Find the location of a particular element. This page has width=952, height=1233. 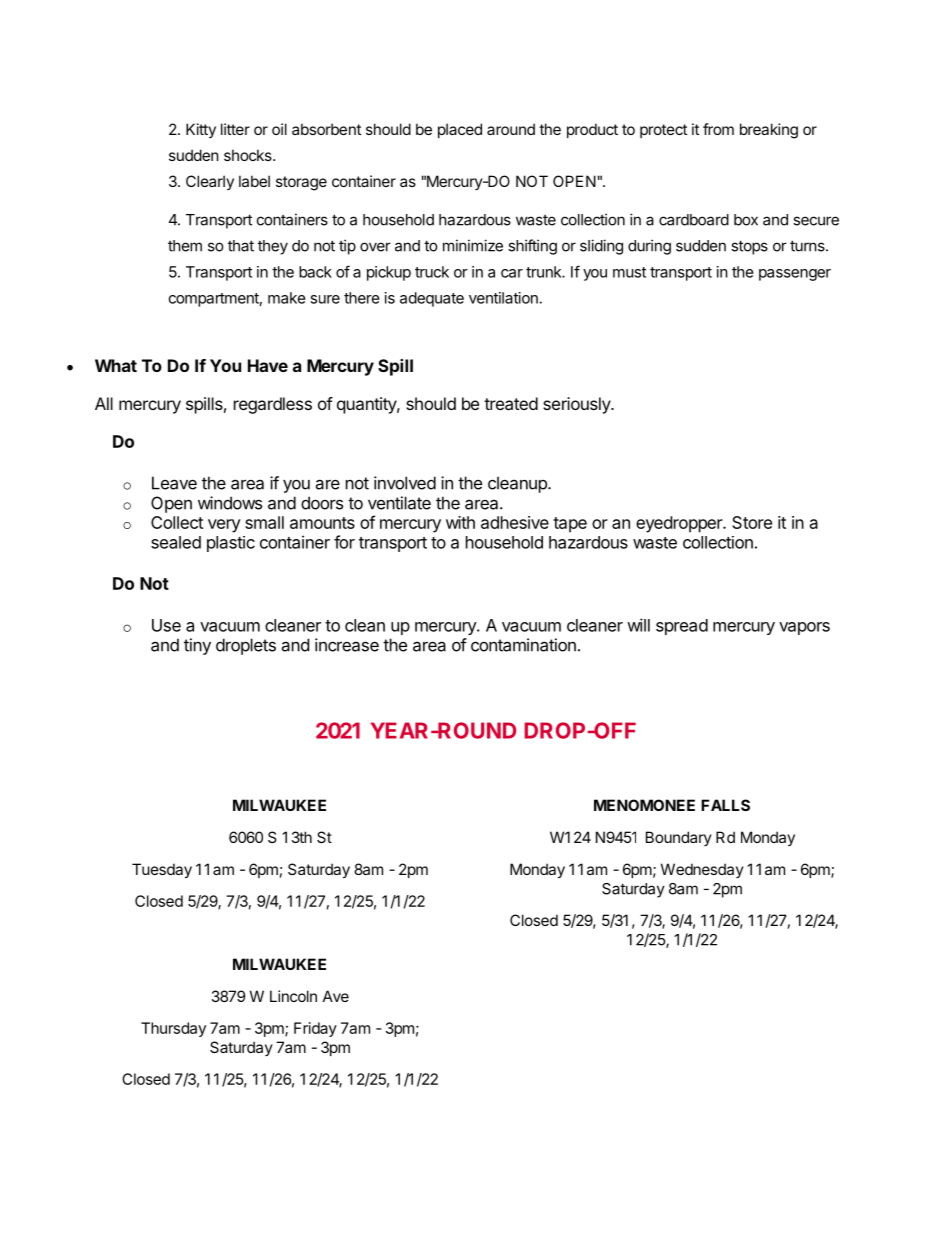

Thursday is located at coordinates (173, 1029).
